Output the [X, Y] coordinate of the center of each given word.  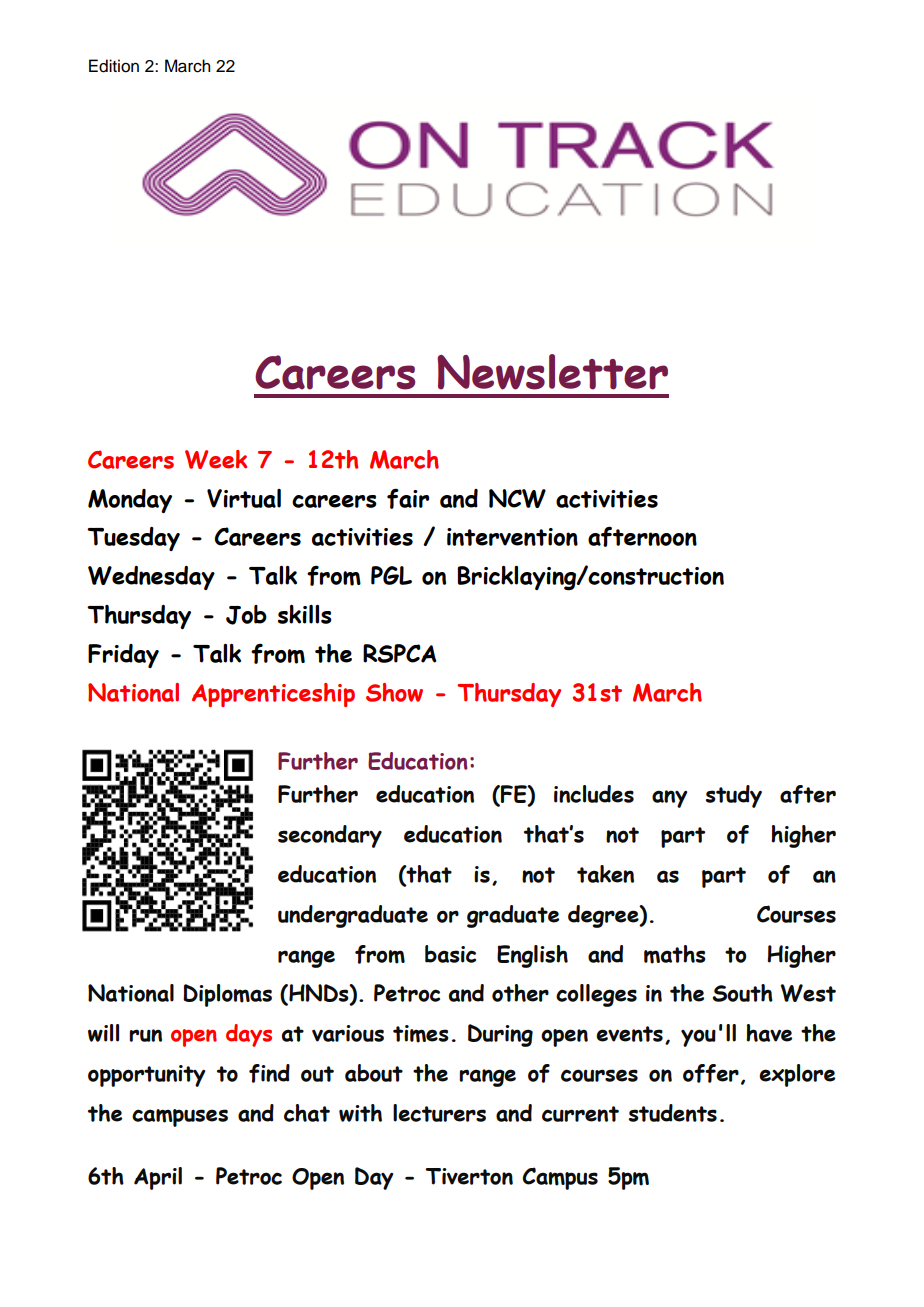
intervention [512, 537]
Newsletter [552, 372]
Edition [114, 66]
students [673, 1113]
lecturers [439, 1113]
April [158, 1178]
